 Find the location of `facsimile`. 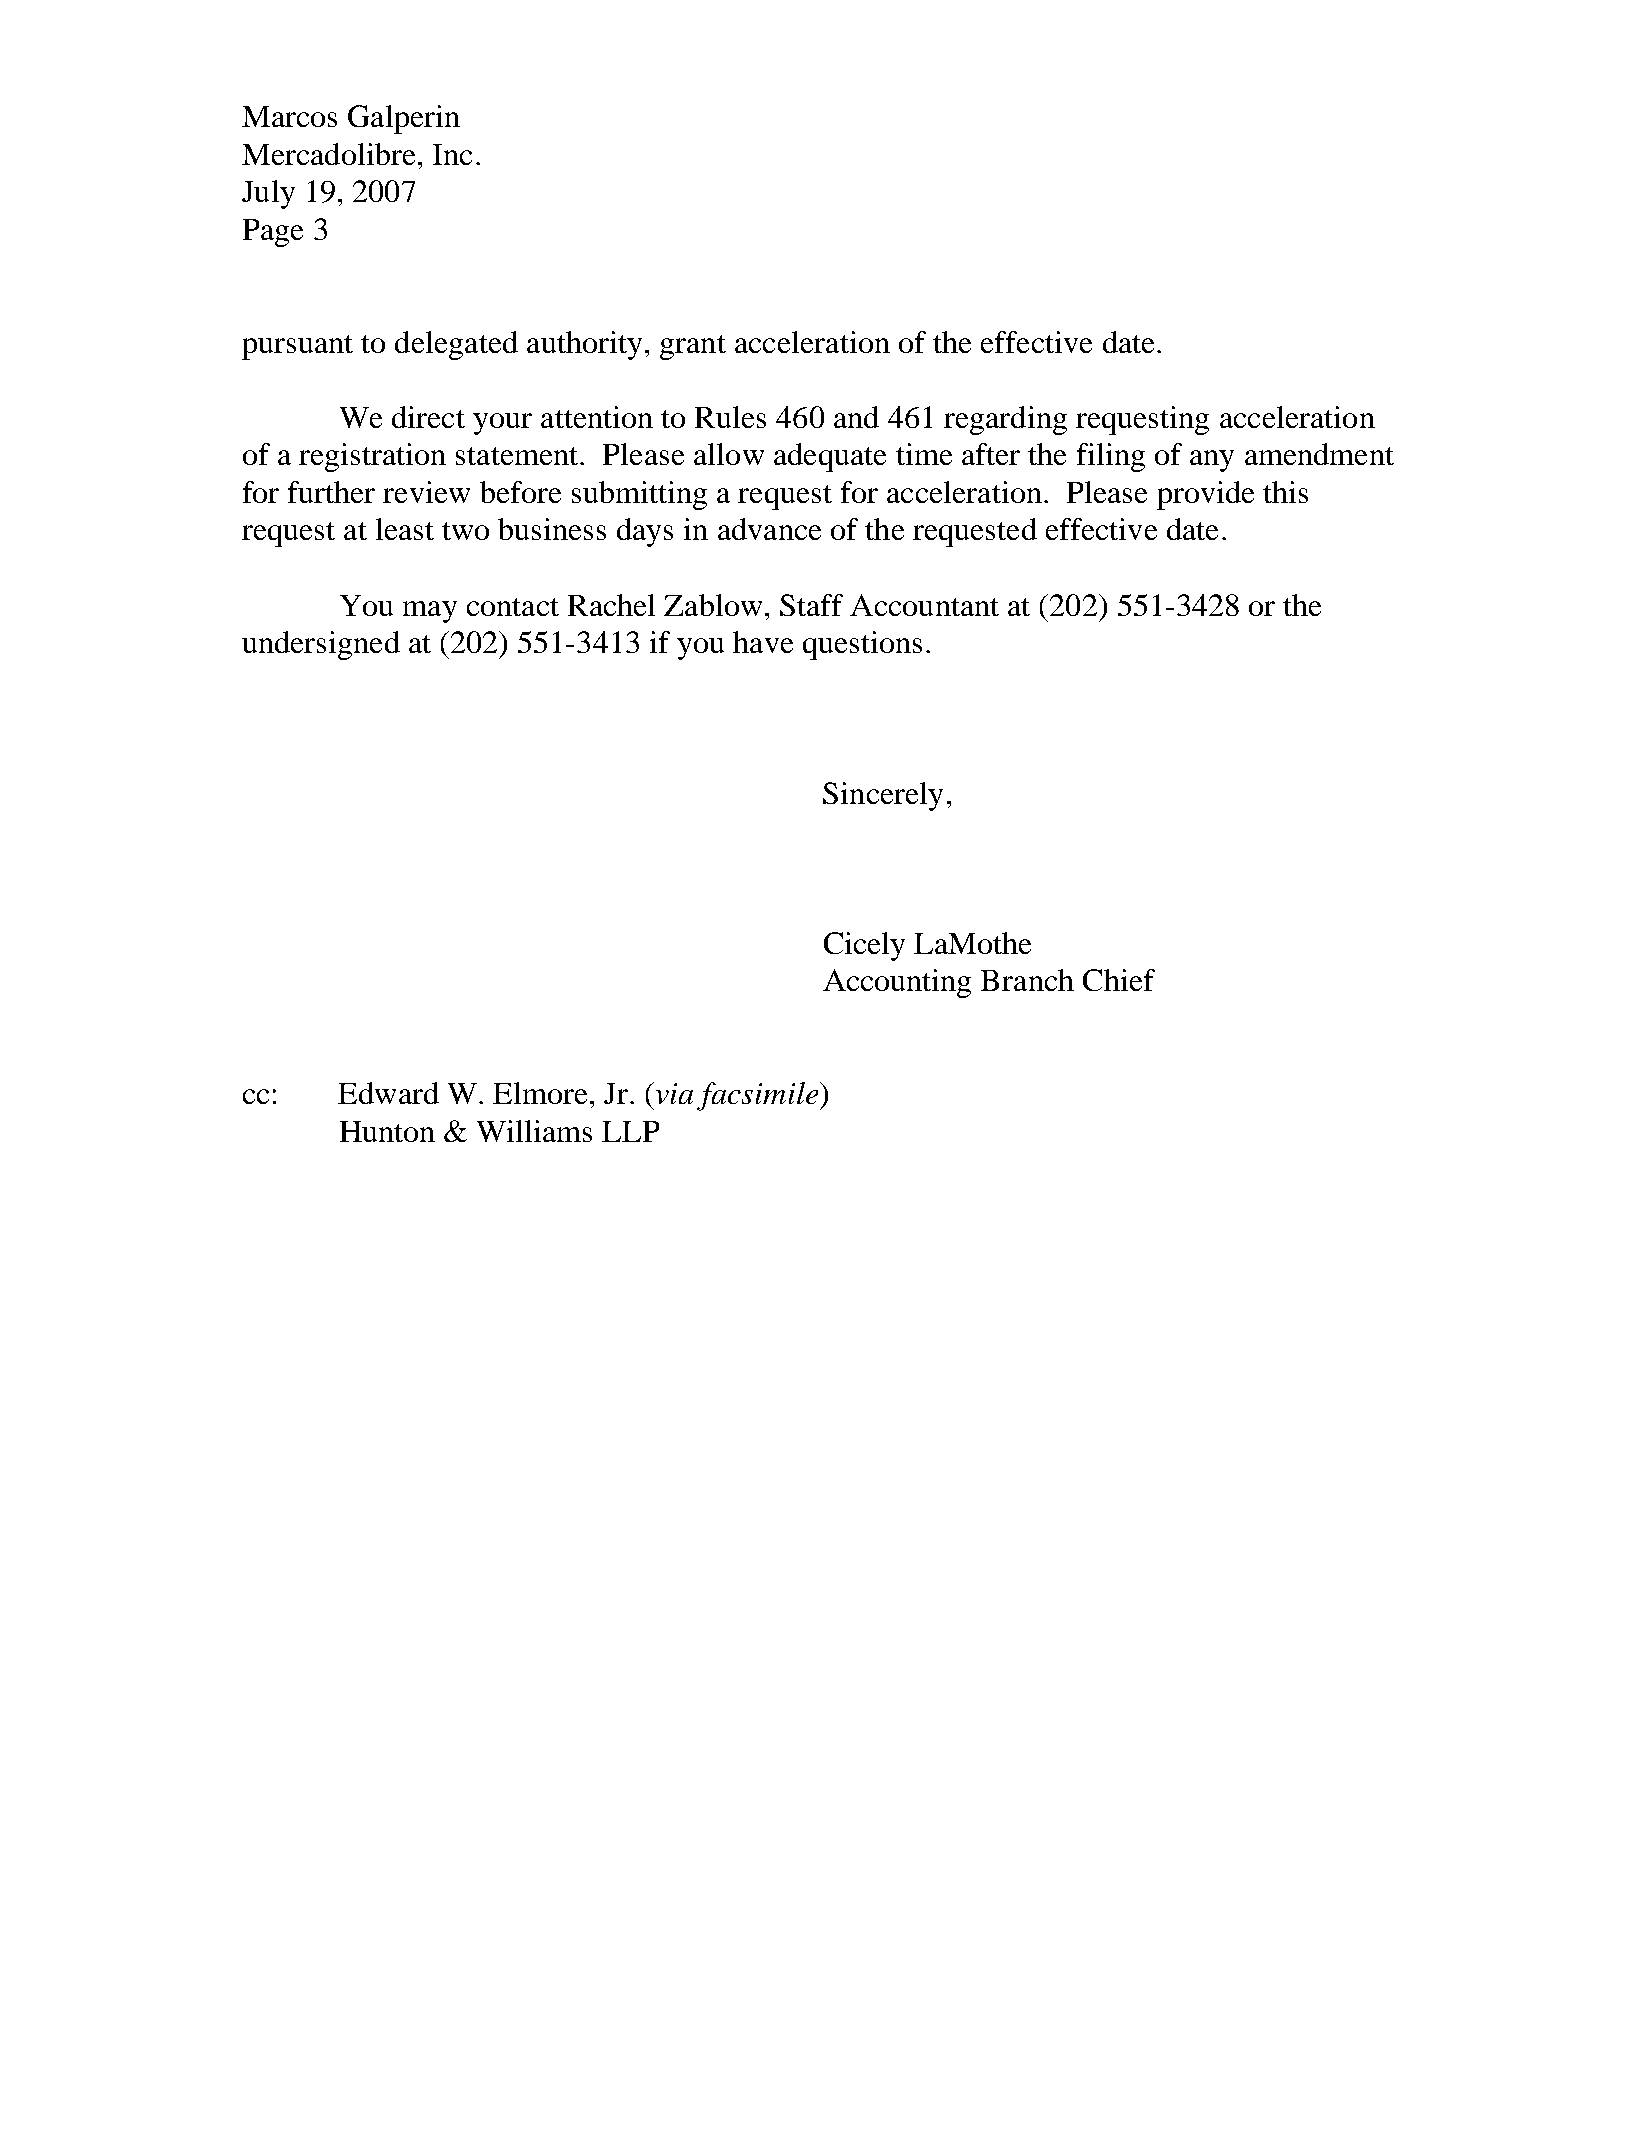

facsimile is located at coordinates (757, 1096).
